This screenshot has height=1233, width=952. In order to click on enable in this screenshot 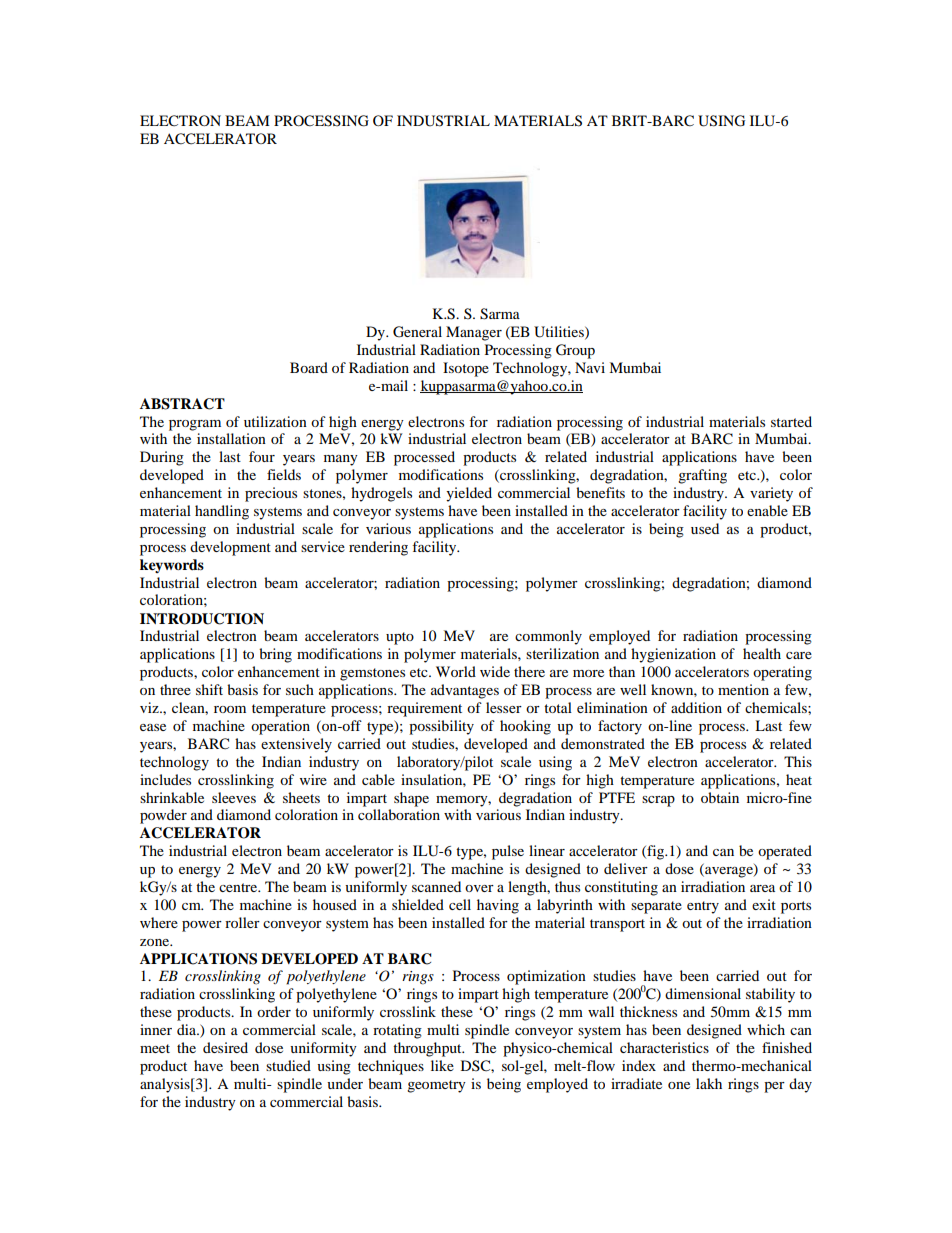, I will do `click(767, 510)`.
